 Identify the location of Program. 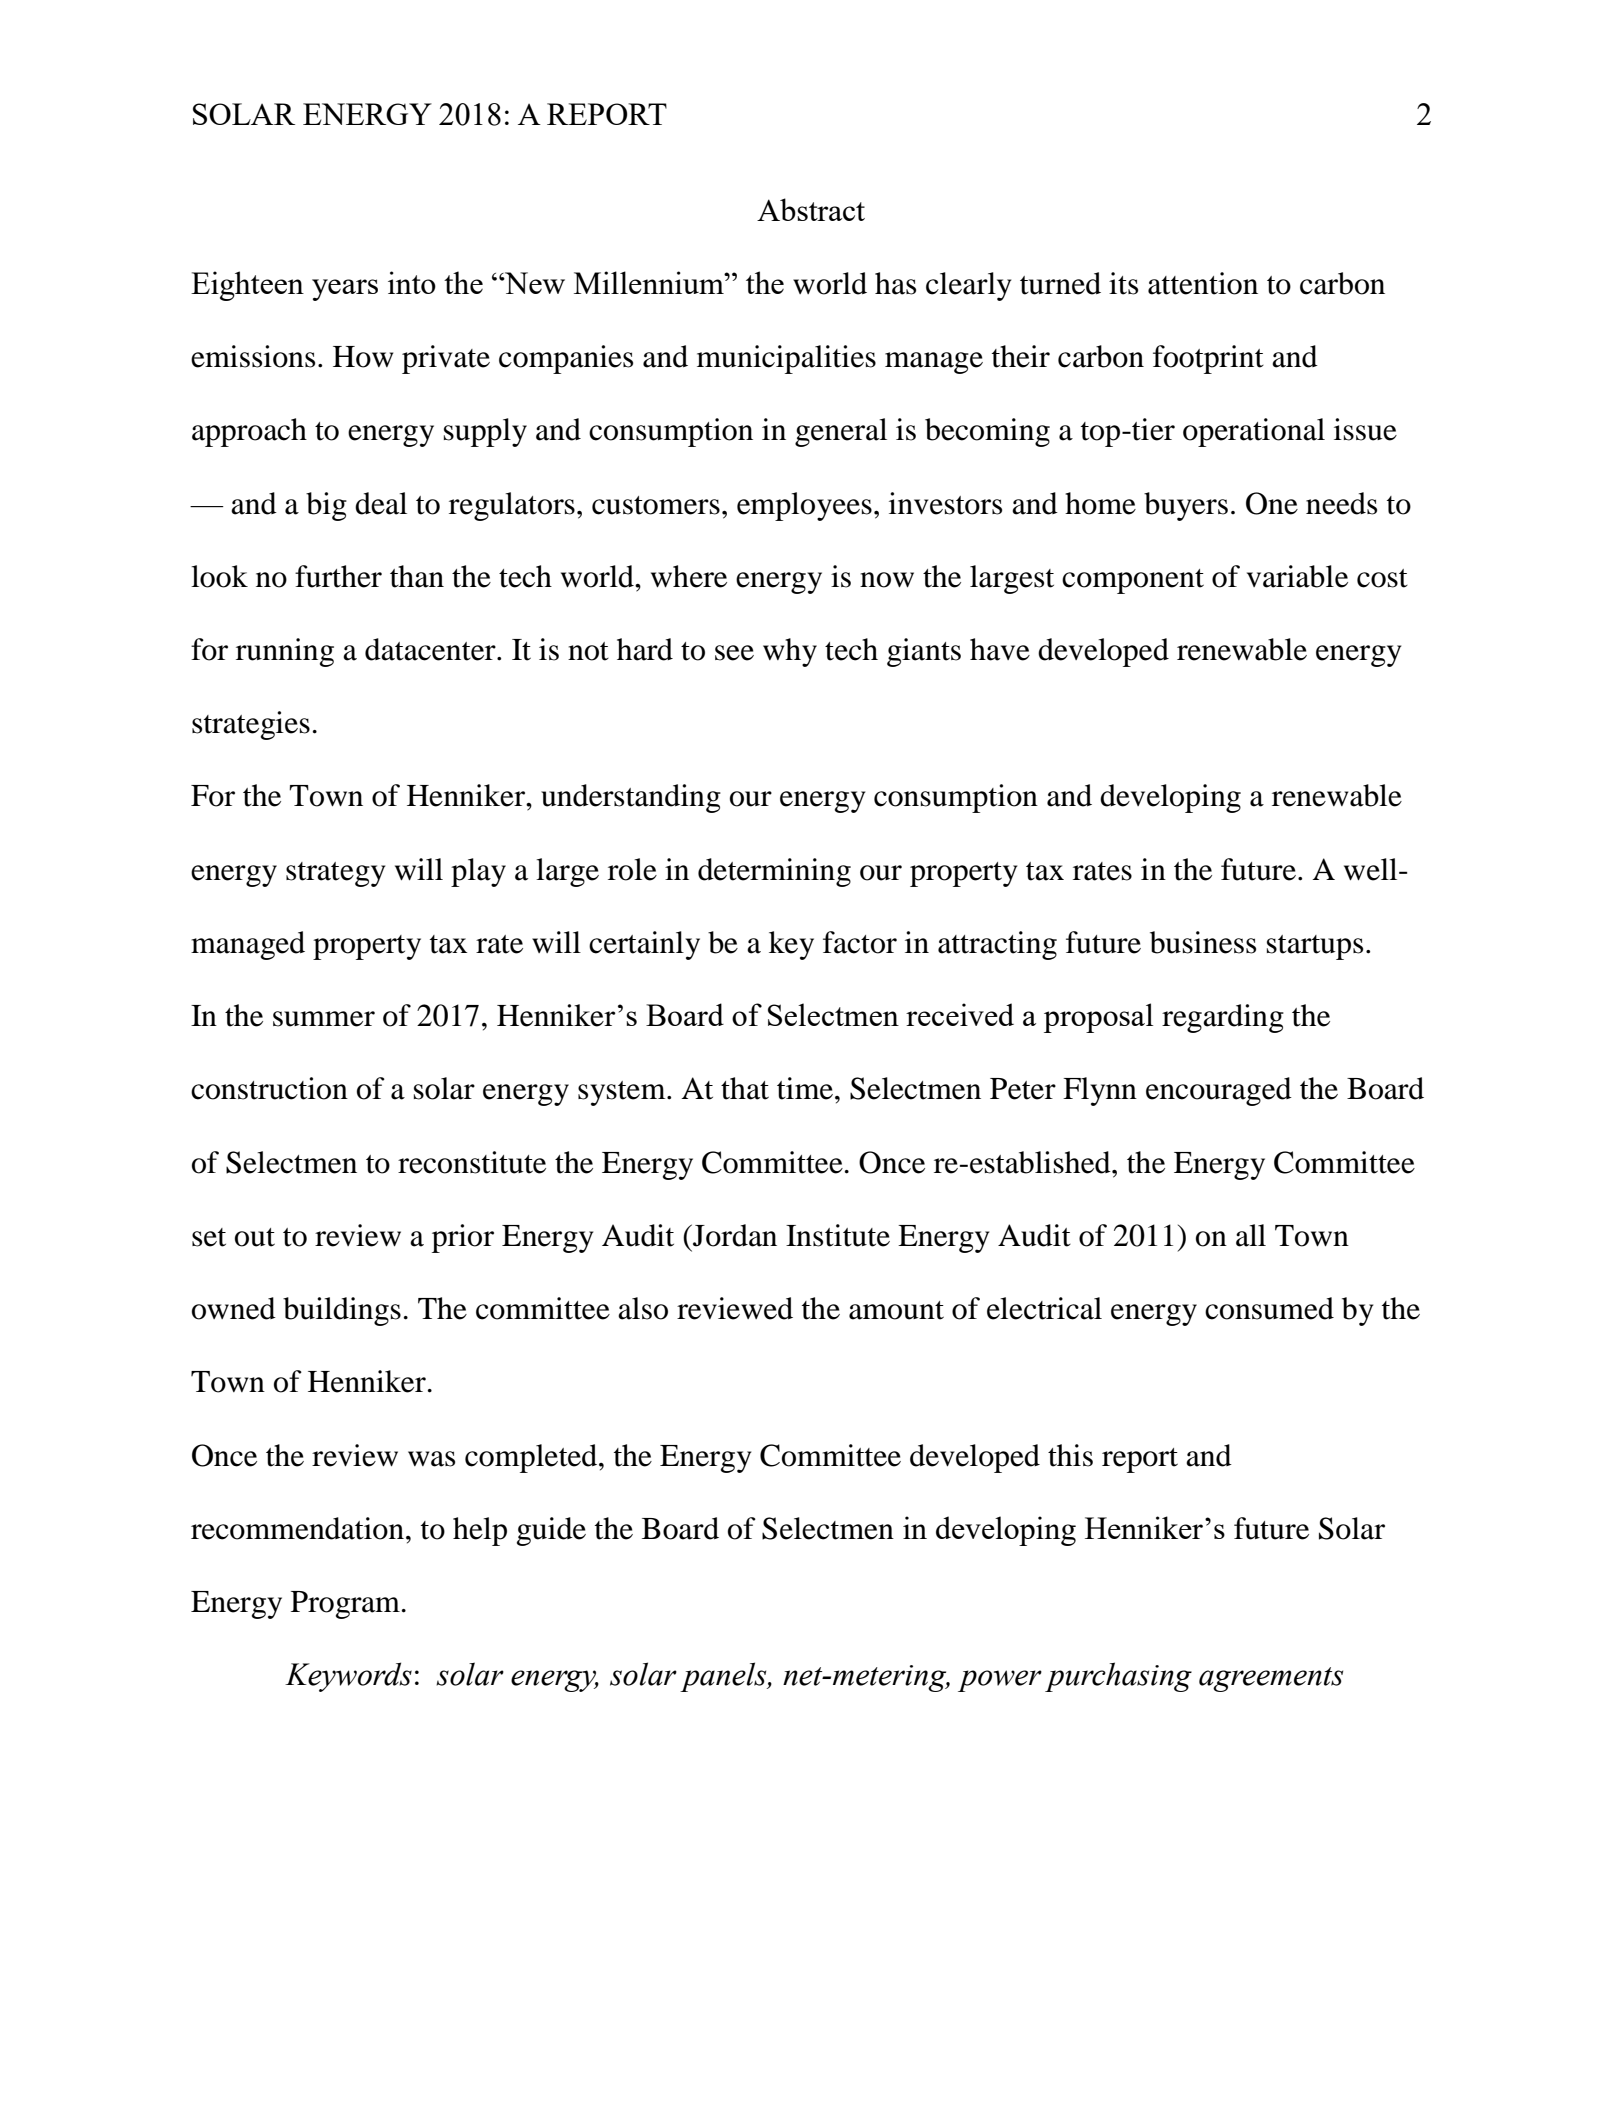
(345, 1605).
